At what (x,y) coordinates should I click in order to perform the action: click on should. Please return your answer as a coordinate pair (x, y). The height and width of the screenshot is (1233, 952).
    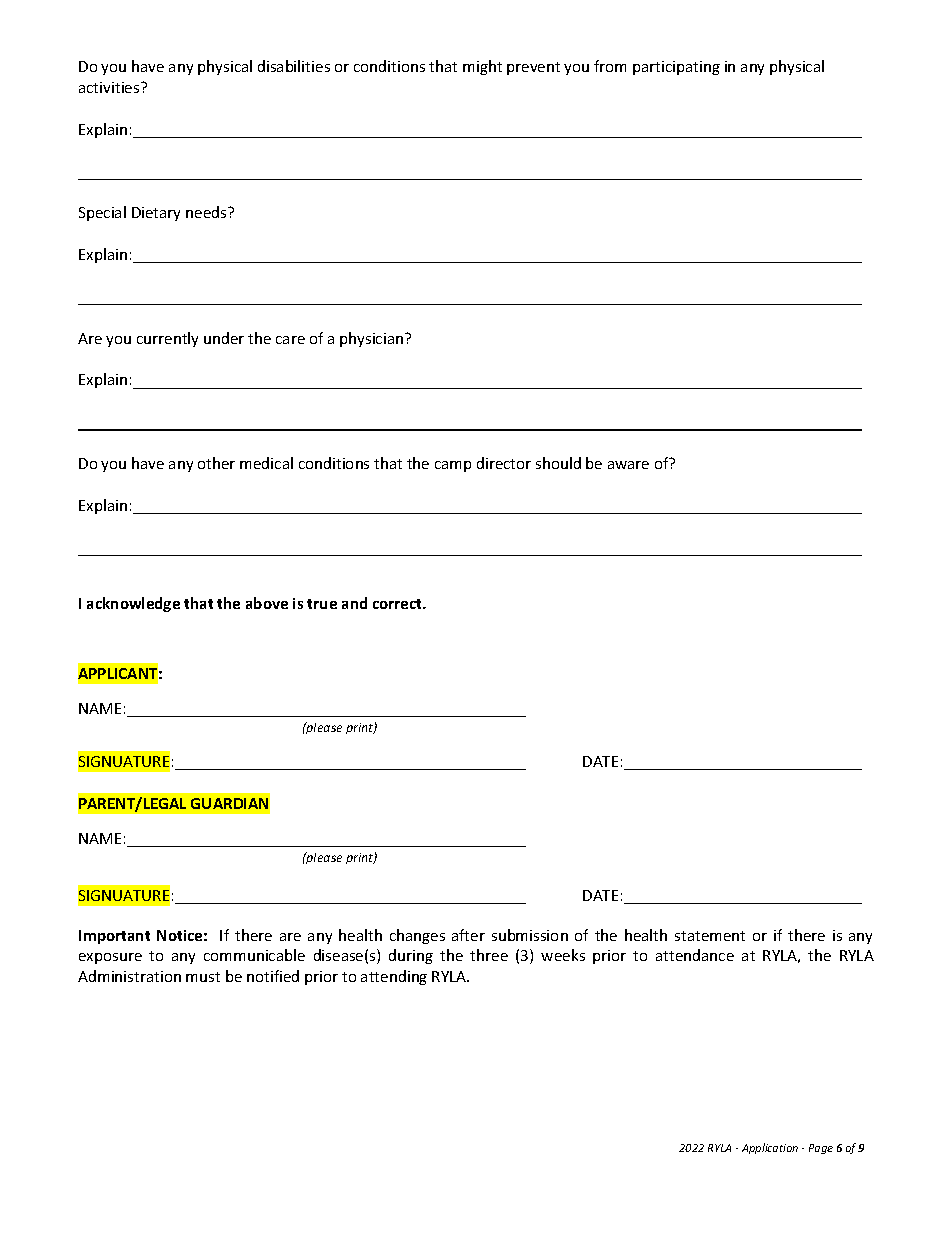
    Looking at the image, I should click on (558, 463).
